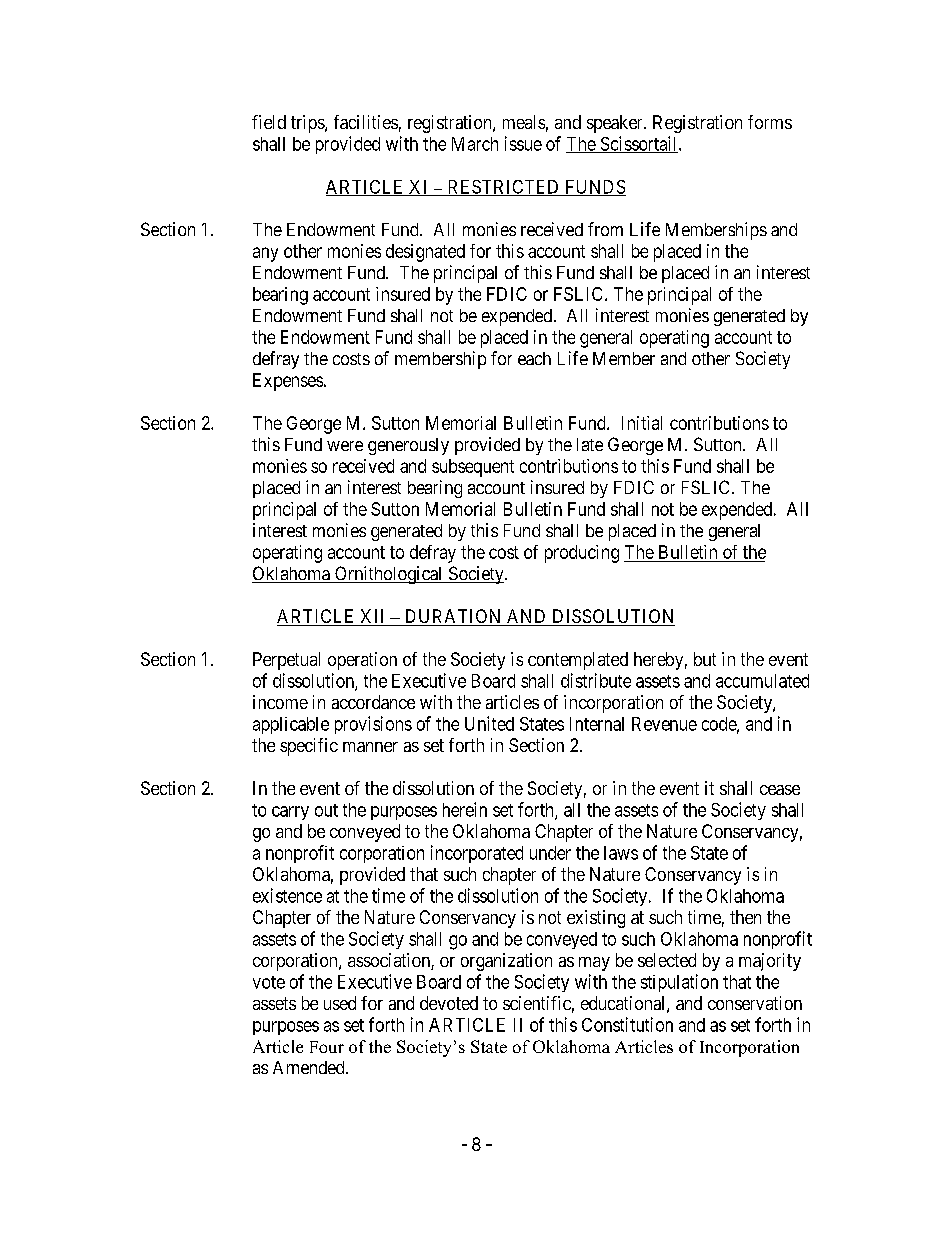 This page has height=1233, width=952. Describe the element at coordinates (308, 124) in the page. I see `trips` at that location.
